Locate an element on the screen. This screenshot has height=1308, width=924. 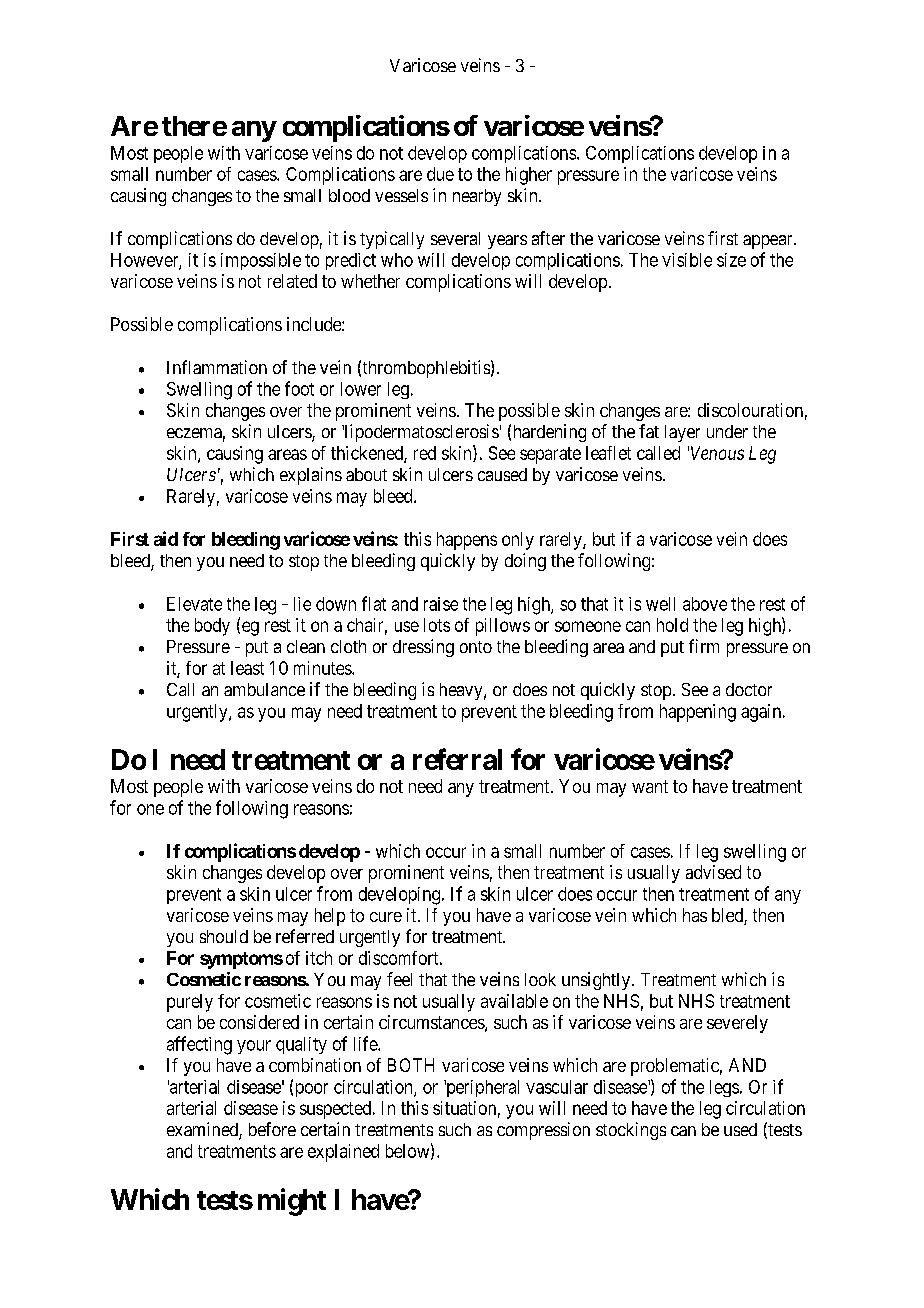
has is located at coordinates (695, 915).
